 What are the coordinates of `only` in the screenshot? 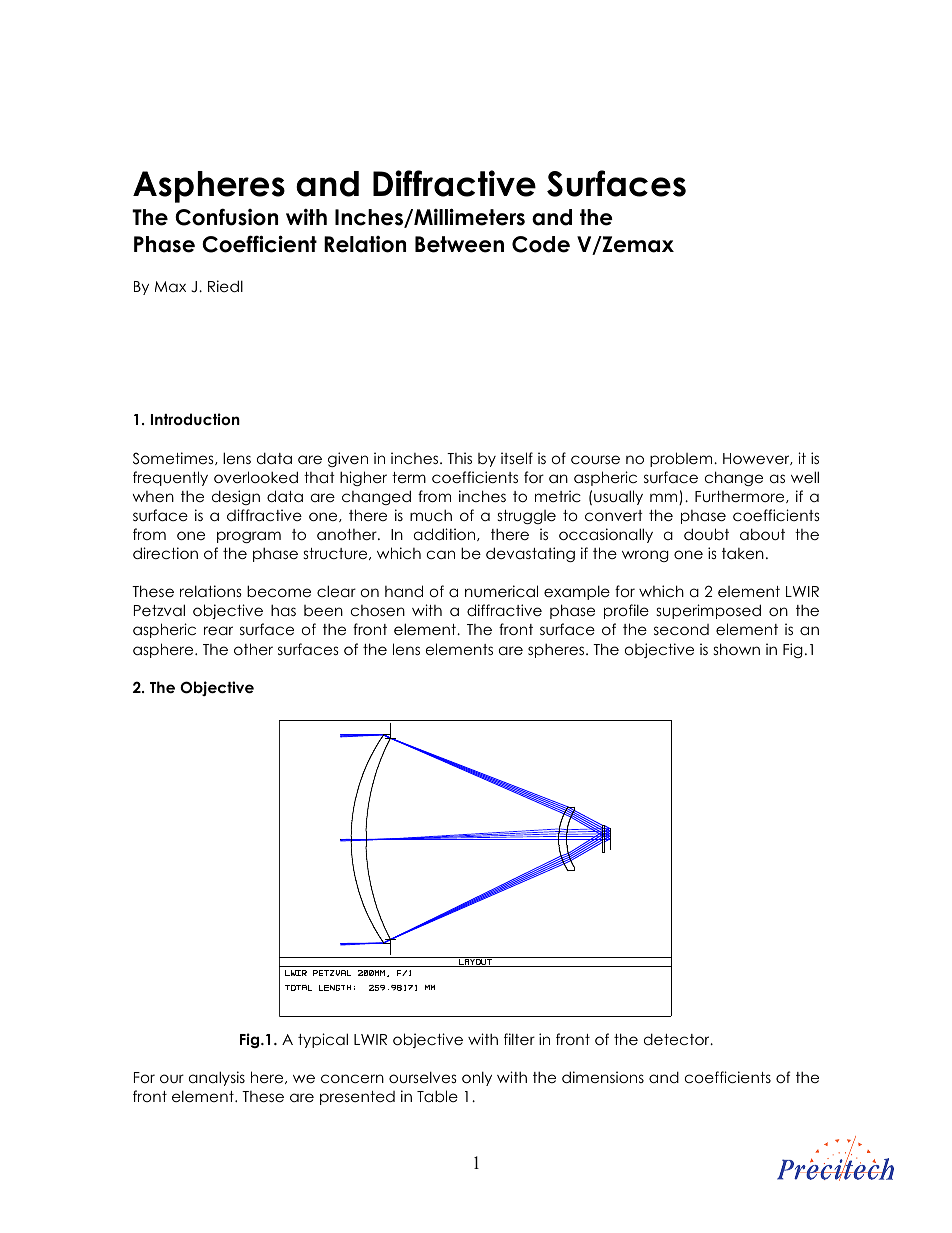 It's located at (477, 1078).
